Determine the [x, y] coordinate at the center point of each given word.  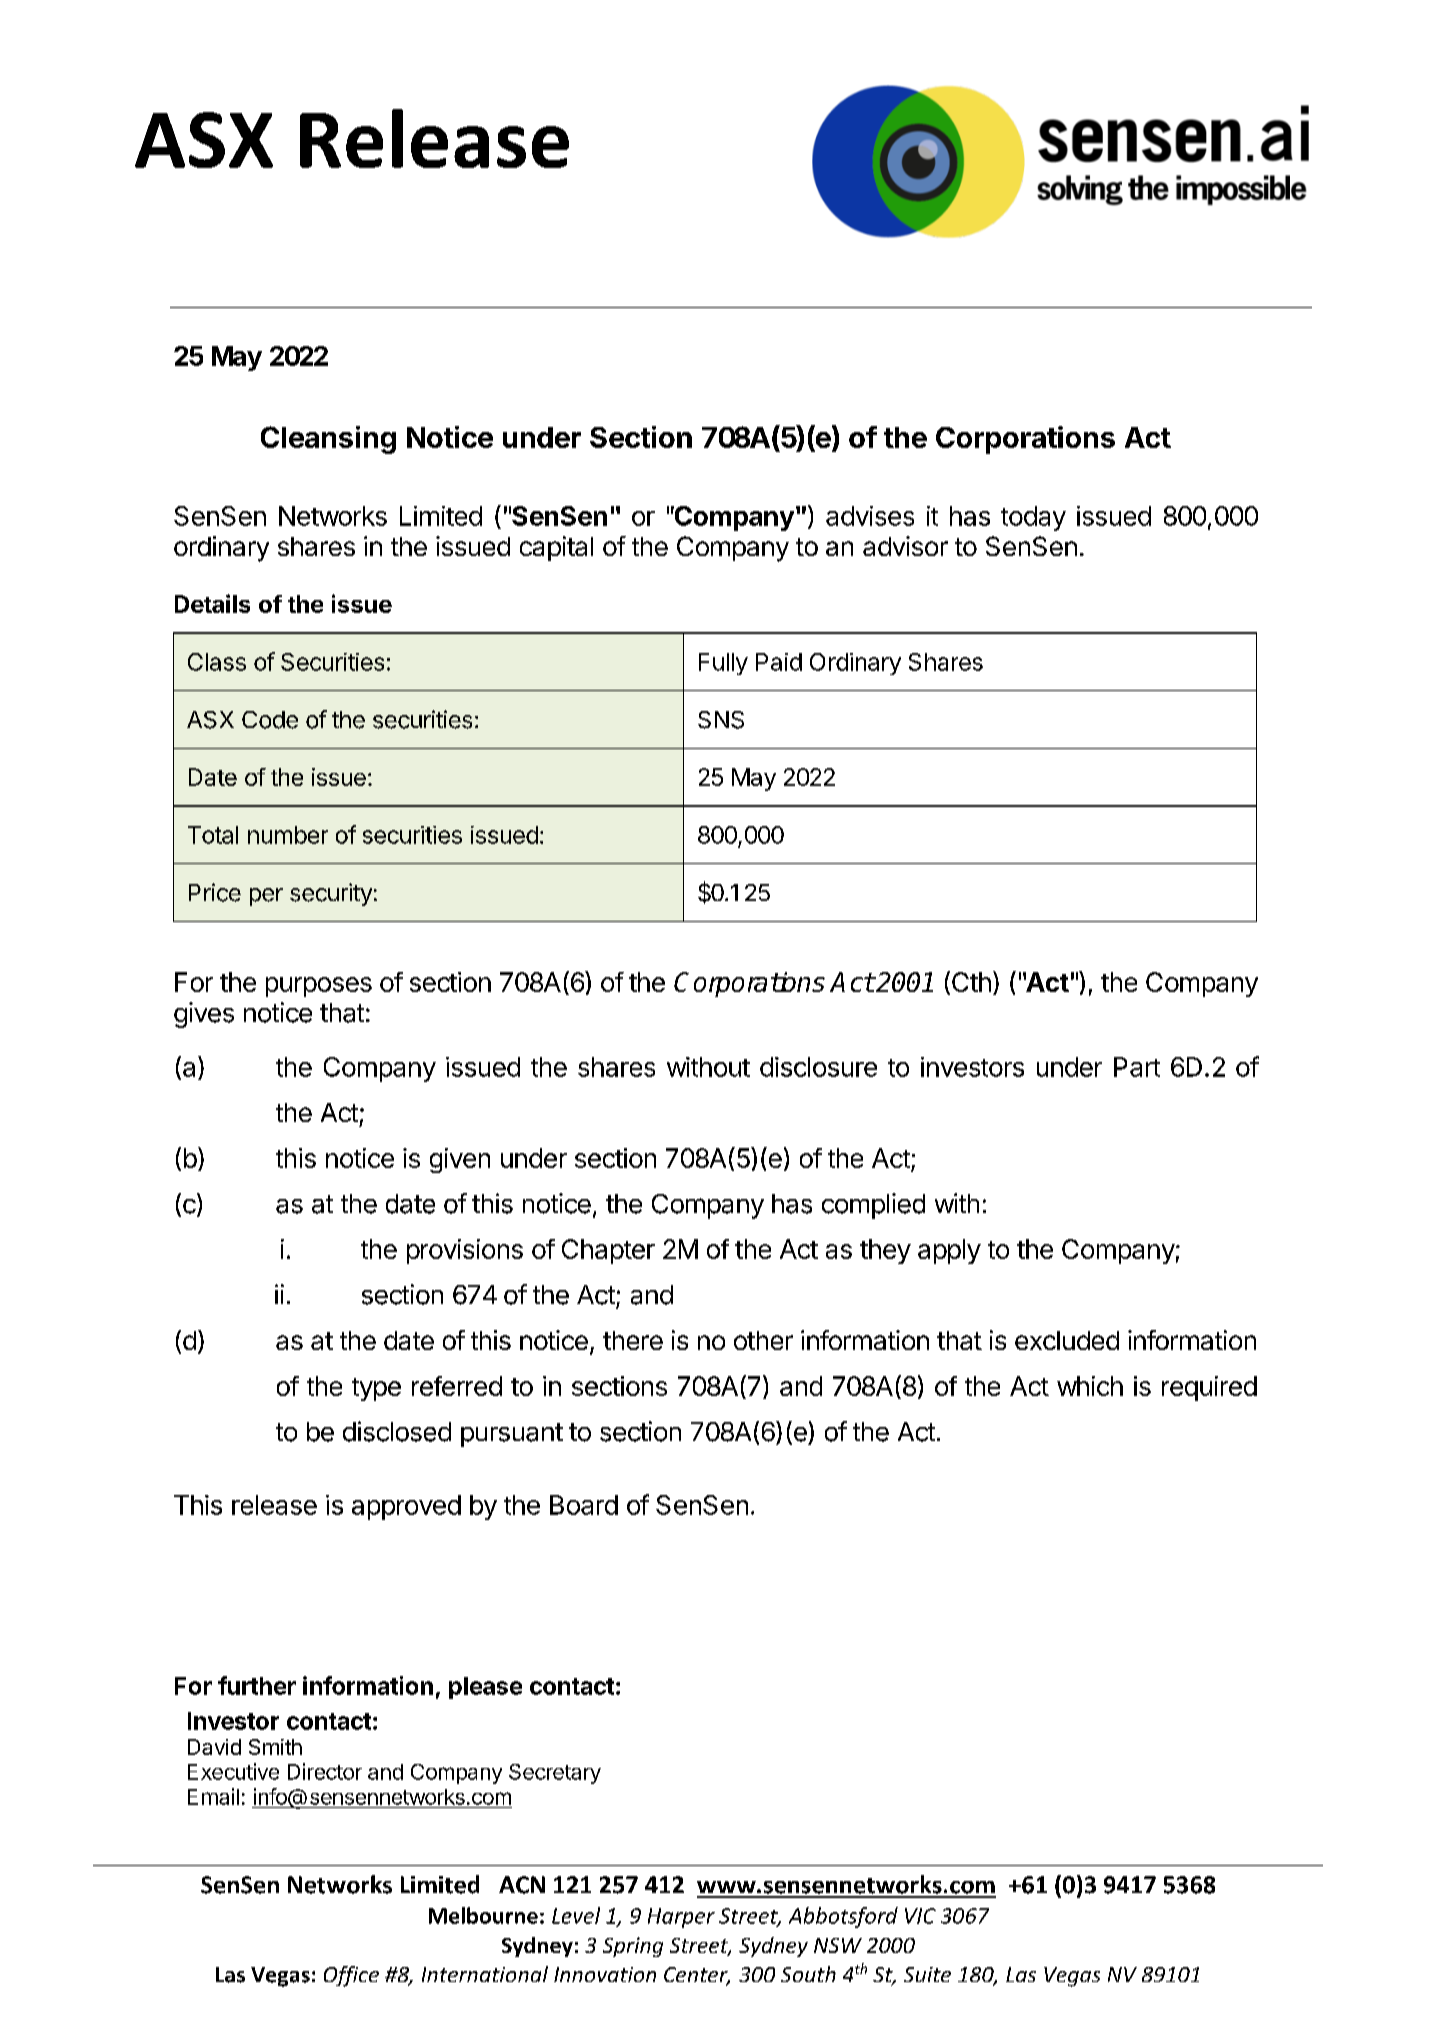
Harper [681, 1918]
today [1033, 518]
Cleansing [328, 440]
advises [870, 516]
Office [351, 1976]
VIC [920, 1916]
